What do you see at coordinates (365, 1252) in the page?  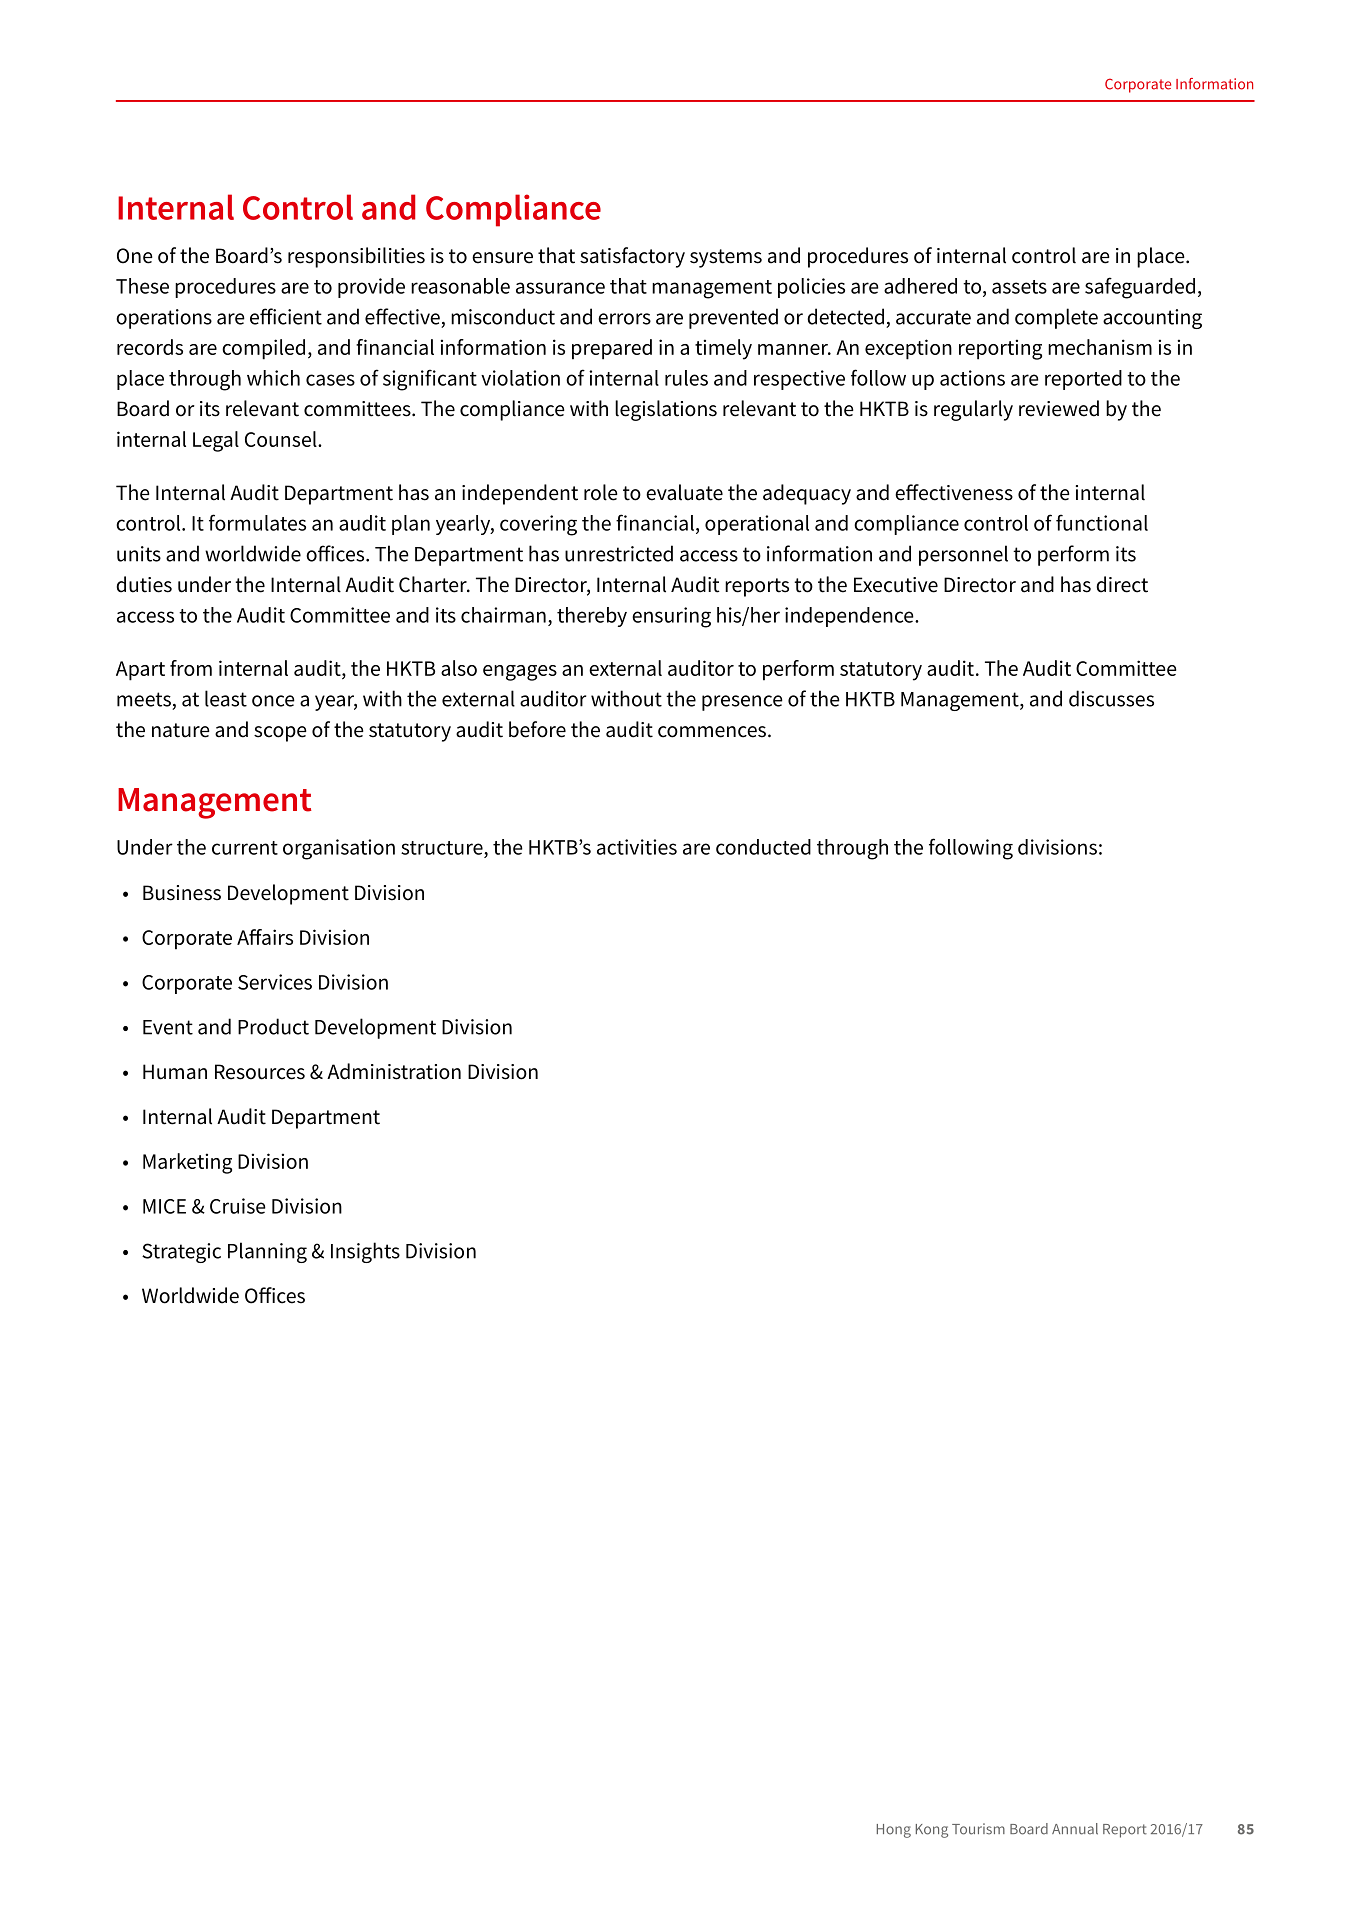 I see `Insights` at bounding box center [365, 1252].
